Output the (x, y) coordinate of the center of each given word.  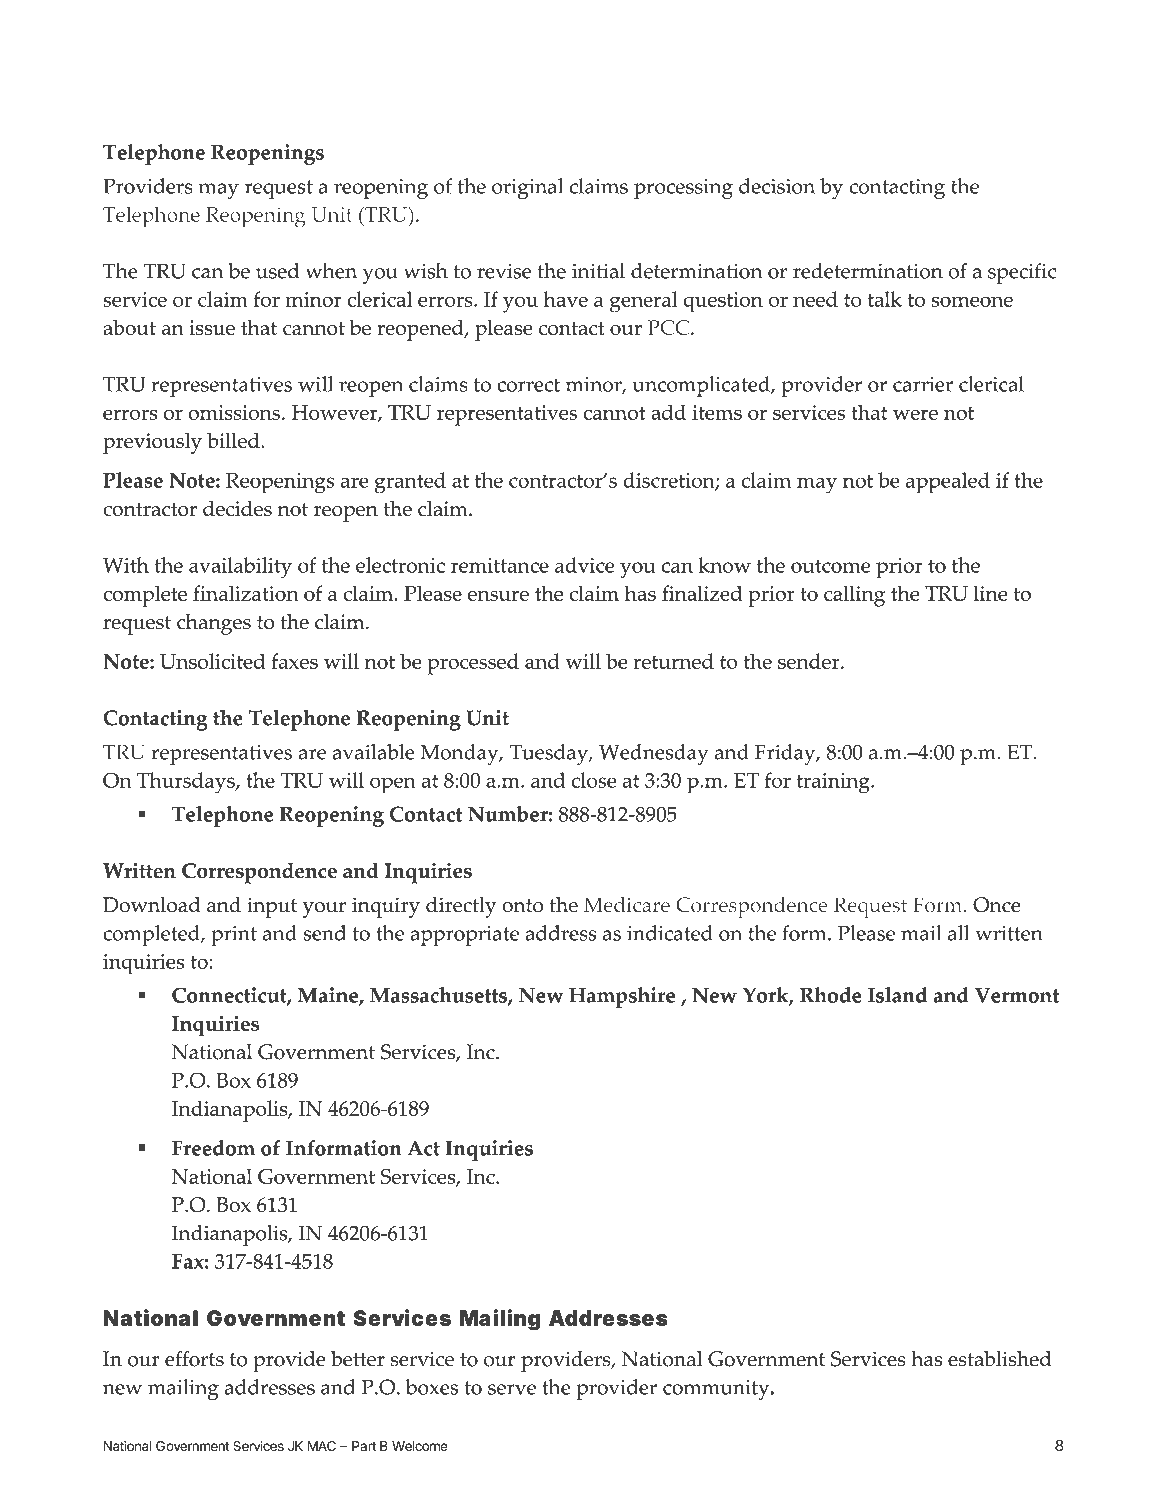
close (594, 780)
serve (512, 1389)
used (277, 271)
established (999, 1359)
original (527, 189)
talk (885, 299)
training (834, 783)
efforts (194, 1359)
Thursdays (187, 783)
